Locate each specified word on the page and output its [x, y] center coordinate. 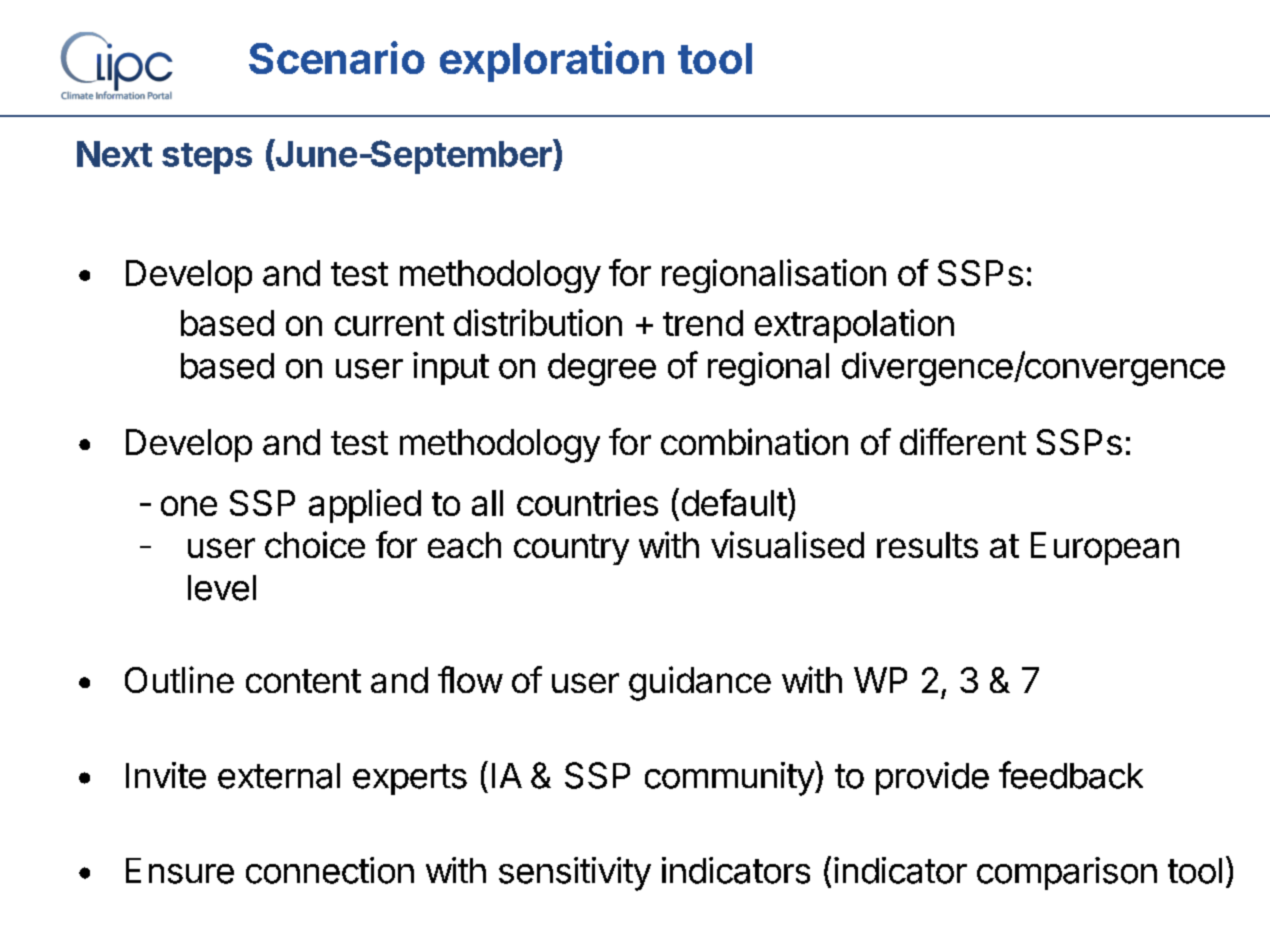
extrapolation [854, 326]
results [927, 545]
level [222, 588]
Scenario [337, 57]
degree [602, 369]
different [963, 441]
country [571, 549]
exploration [552, 61]
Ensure [180, 871]
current [389, 324]
